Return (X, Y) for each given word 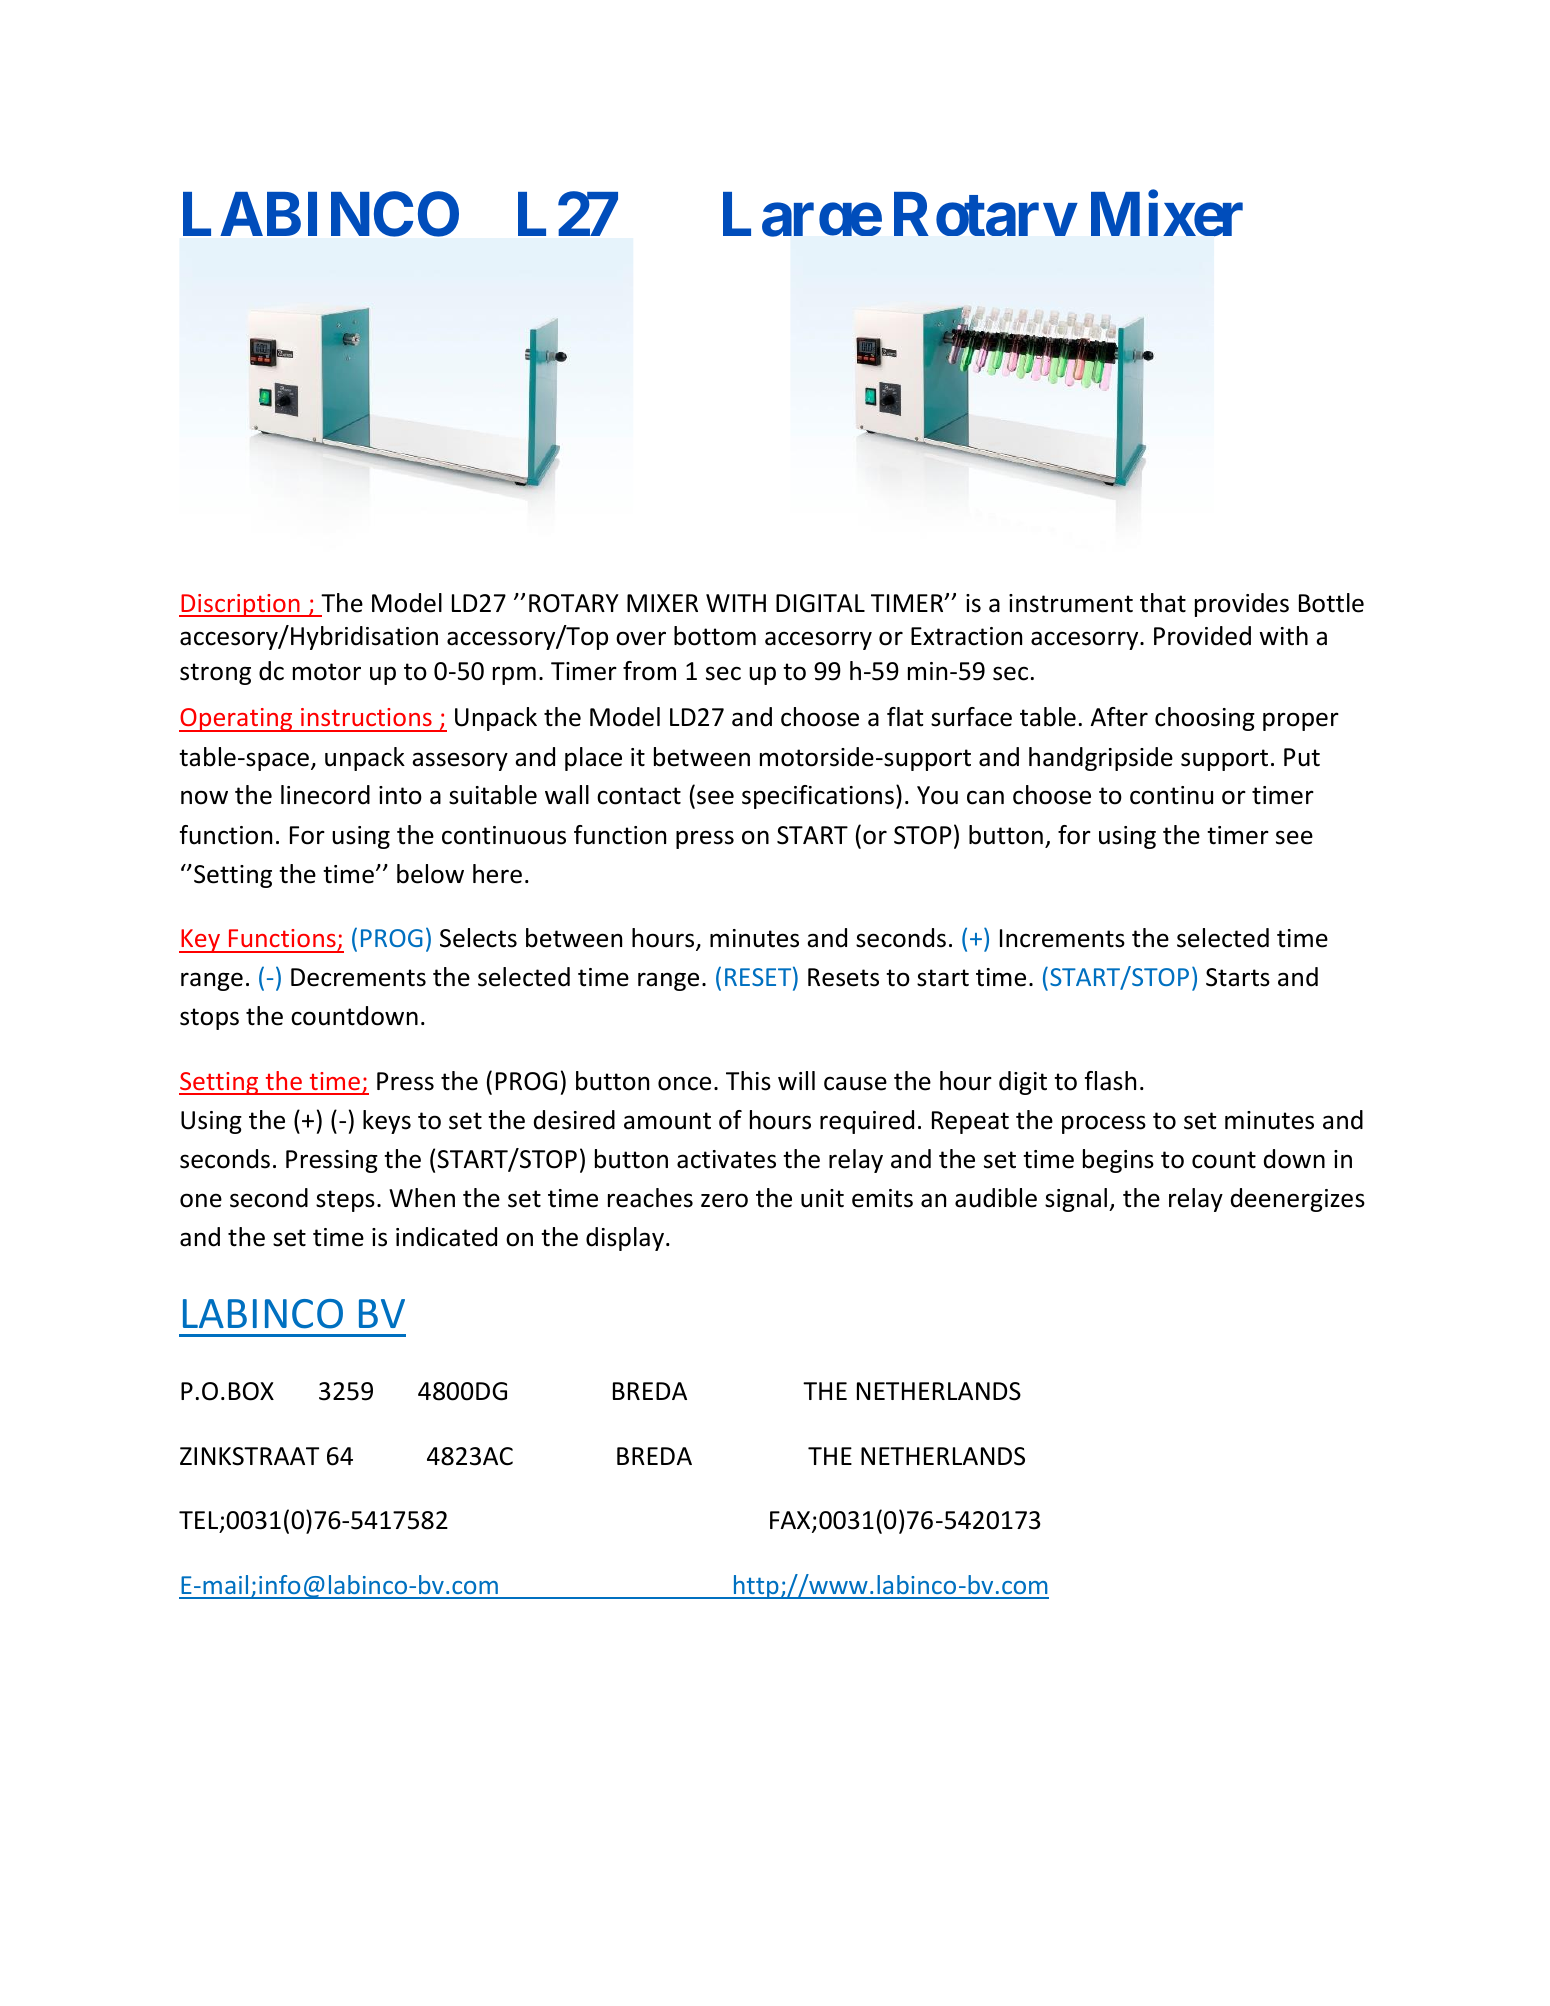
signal (1077, 1200)
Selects (478, 938)
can (985, 797)
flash (1110, 1081)
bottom (715, 636)
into (400, 795)
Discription (240, 605)
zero (724, 1200)
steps (345, 1201)
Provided (1202, 636)
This (748, 1081)
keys (387, 1122)
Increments (1062, 938)
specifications (818, 797)
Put (1302, 757)
